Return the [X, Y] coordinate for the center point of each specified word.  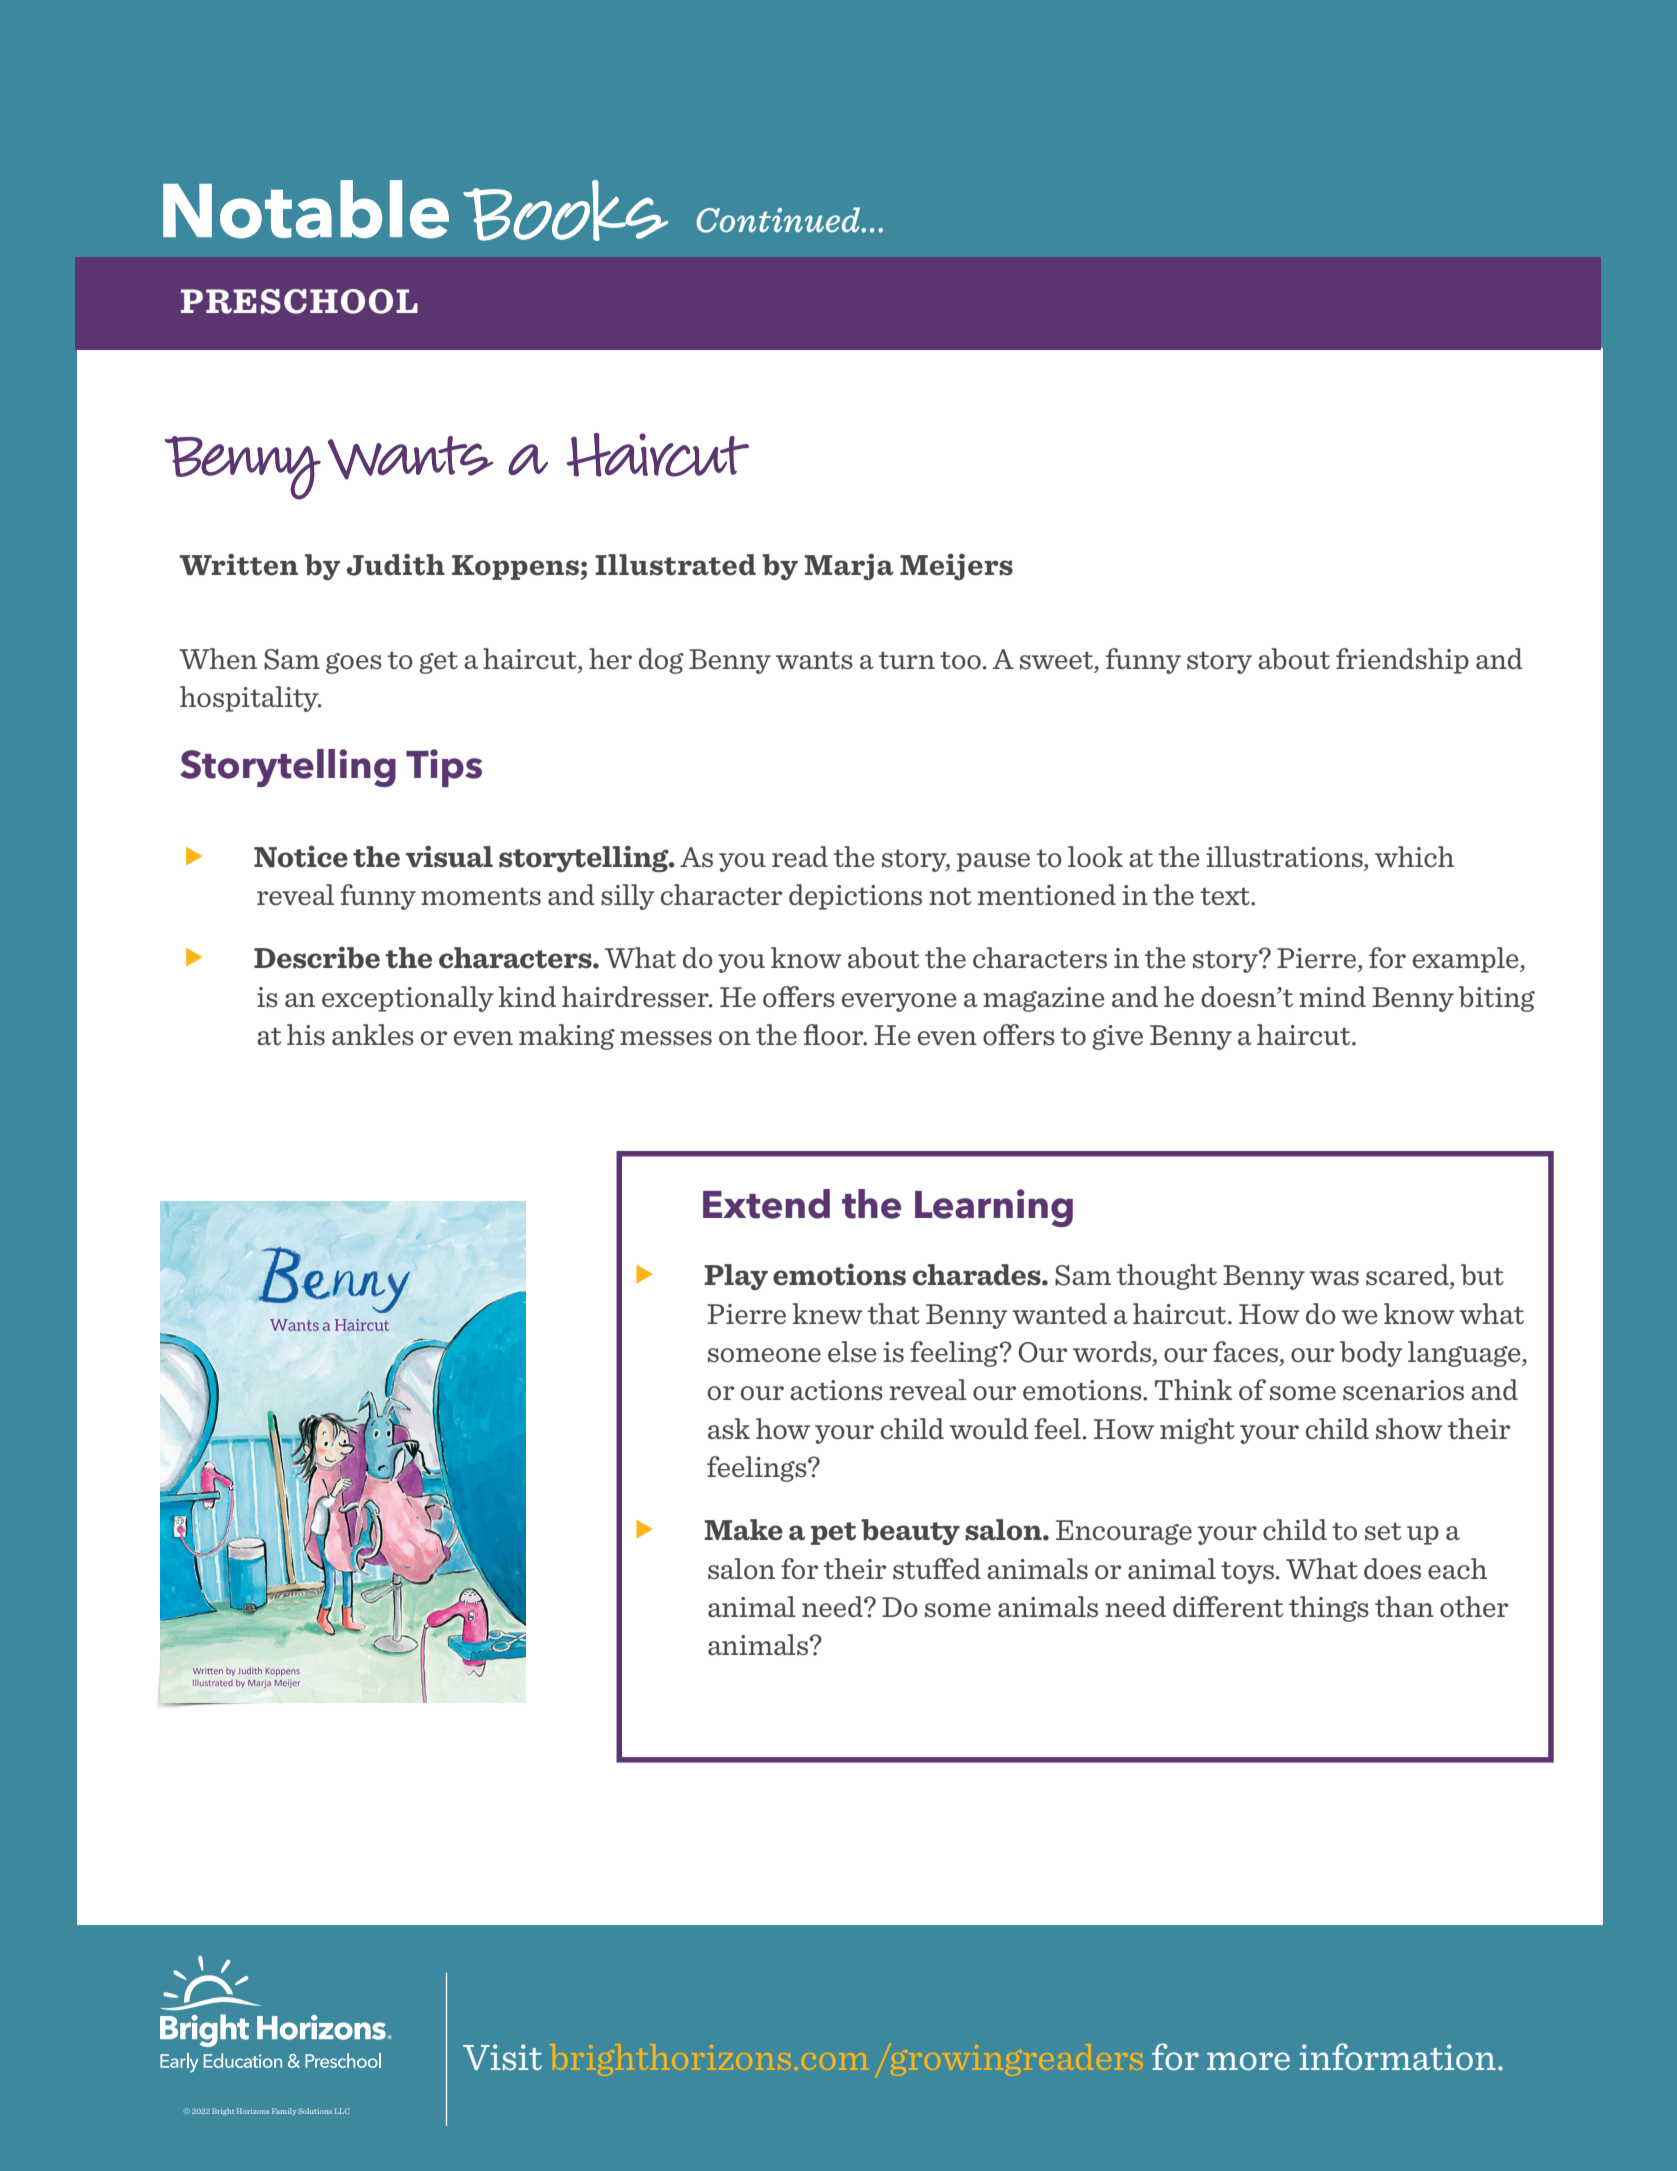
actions [836, 1390]
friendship [1402, 661]
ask [729, 1428]
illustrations [1285, 858]
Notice [301, 856]
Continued [779, 220]
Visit [502, 2057]
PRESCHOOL [299, 301]
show [1409, 1428]
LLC [342, 2111]
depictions [855, 897]
